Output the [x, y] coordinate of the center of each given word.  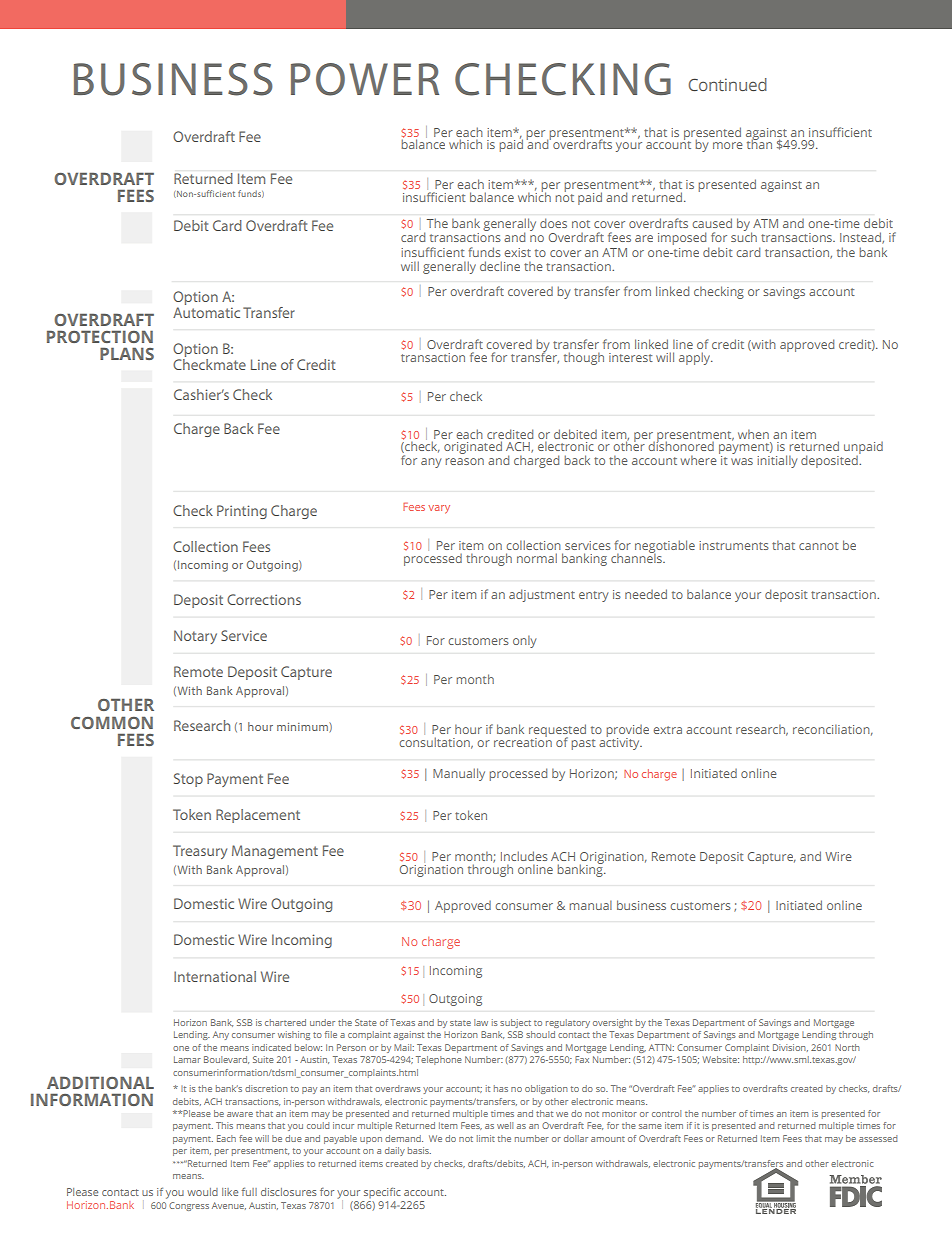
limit [486, 1138]
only [524, 641]
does [553, 223]
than [759, 143]
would [202, 1192]
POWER [365, 79]
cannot [819, 546]
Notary [195, 637]
